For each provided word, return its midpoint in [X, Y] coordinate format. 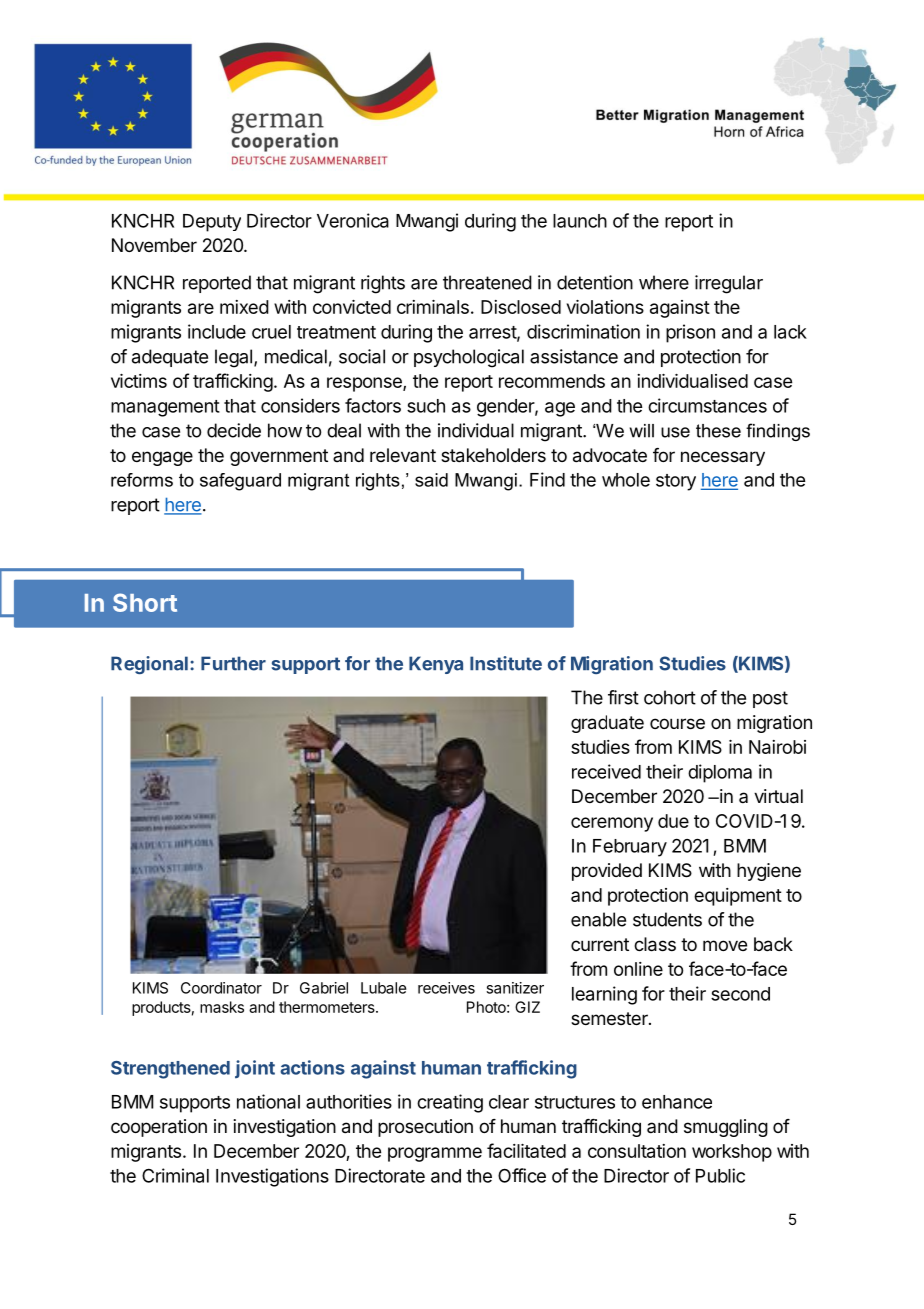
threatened [487, 282]
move [725, 945]
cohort [670, 697]
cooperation [159, 1128]
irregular [729, 284]
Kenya [436, 665]
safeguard [240, 482]
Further [233, 663]
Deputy [212, 223]
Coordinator [221, 988]
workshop [732, 1153]
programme [435, 1154]
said [431, 480]
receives [446, 988]
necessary [723, 458]
